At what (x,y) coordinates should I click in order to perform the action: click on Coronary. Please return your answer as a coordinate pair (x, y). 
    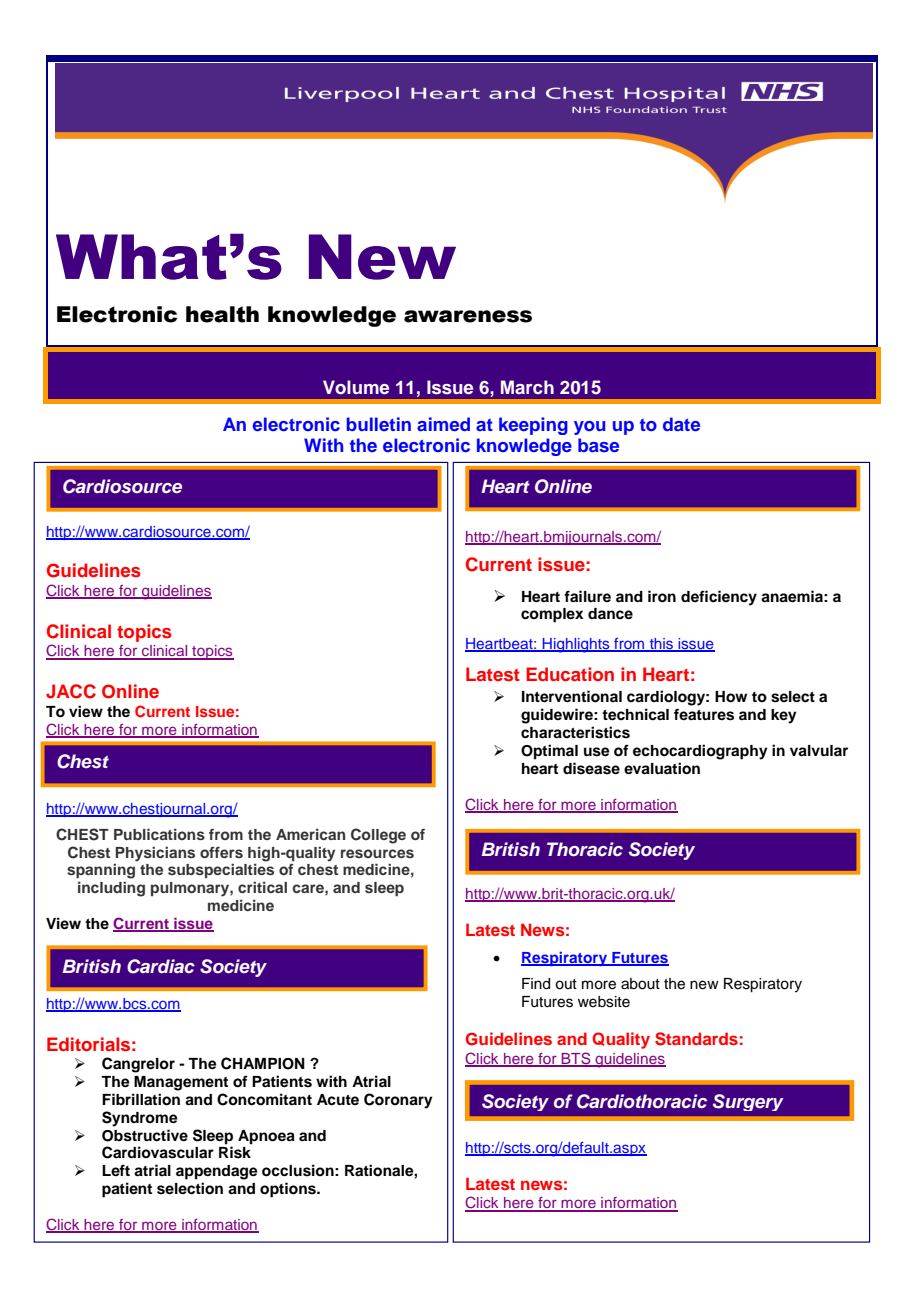
    Looking at the image, I should click on (398, 1101).
